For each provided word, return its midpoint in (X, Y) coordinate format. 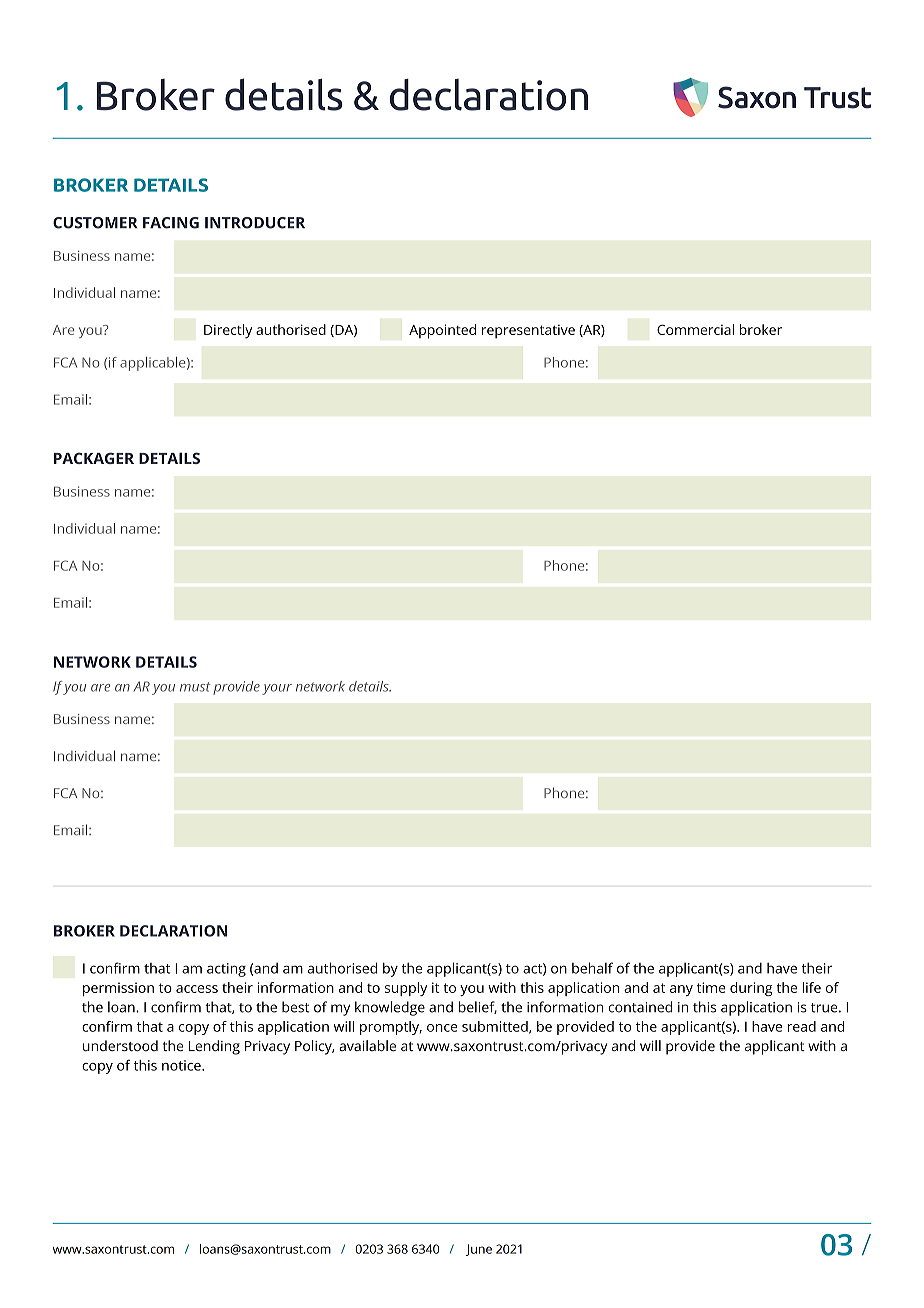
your (277, 689)
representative (528, 331)
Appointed (442, 331)
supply (406, 989)
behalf (592, 968)
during (751, 989)
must (195, 687)
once (442, 1028)
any (681, 990)
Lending (214, 1047)
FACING (171, 223)
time (711, 987)
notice (182, 1065)
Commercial (695, 329)
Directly (228, 331)
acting (226, 970)
